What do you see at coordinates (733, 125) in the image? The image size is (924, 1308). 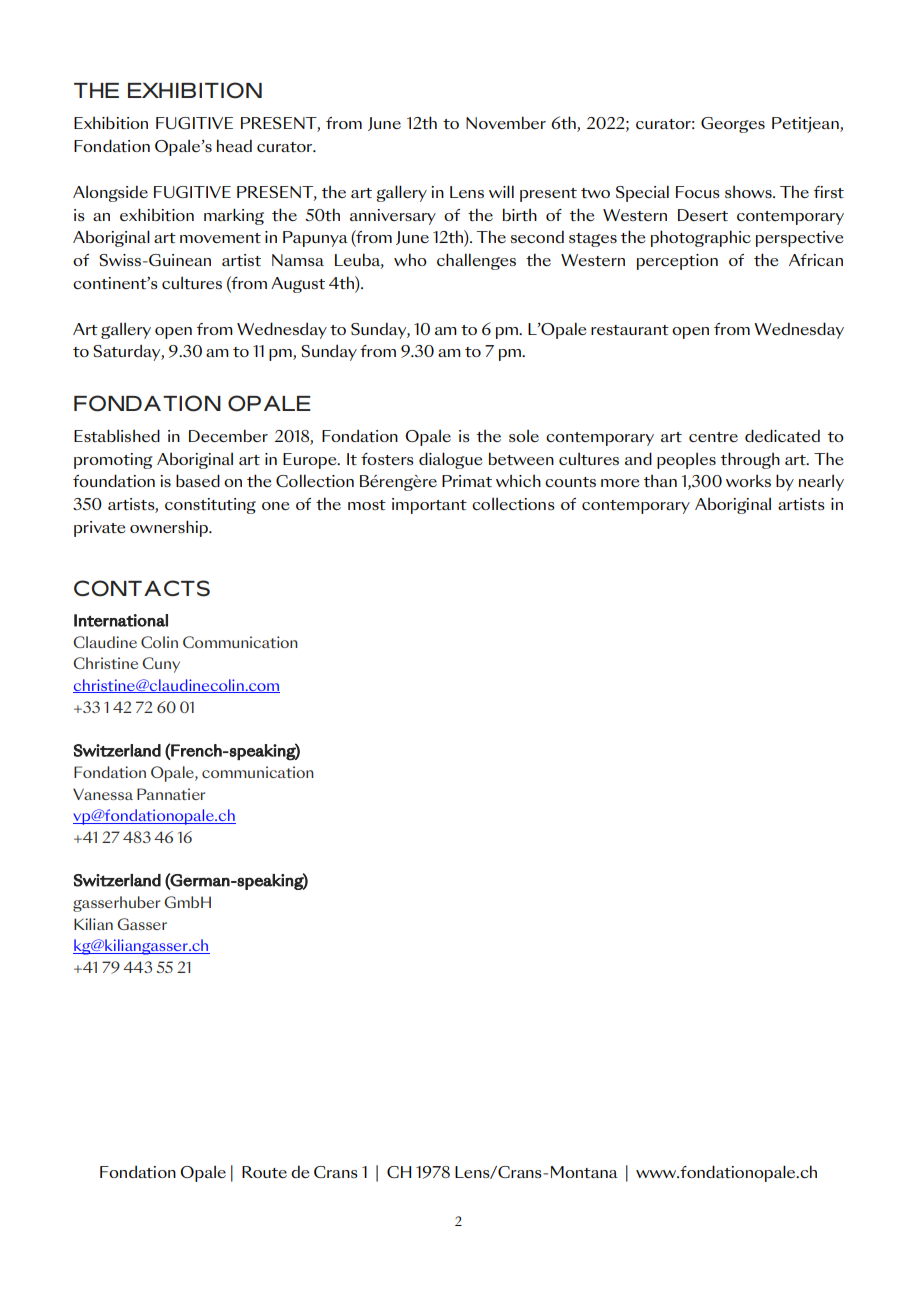 I see `Georges` at bounding box center [733, 125].
